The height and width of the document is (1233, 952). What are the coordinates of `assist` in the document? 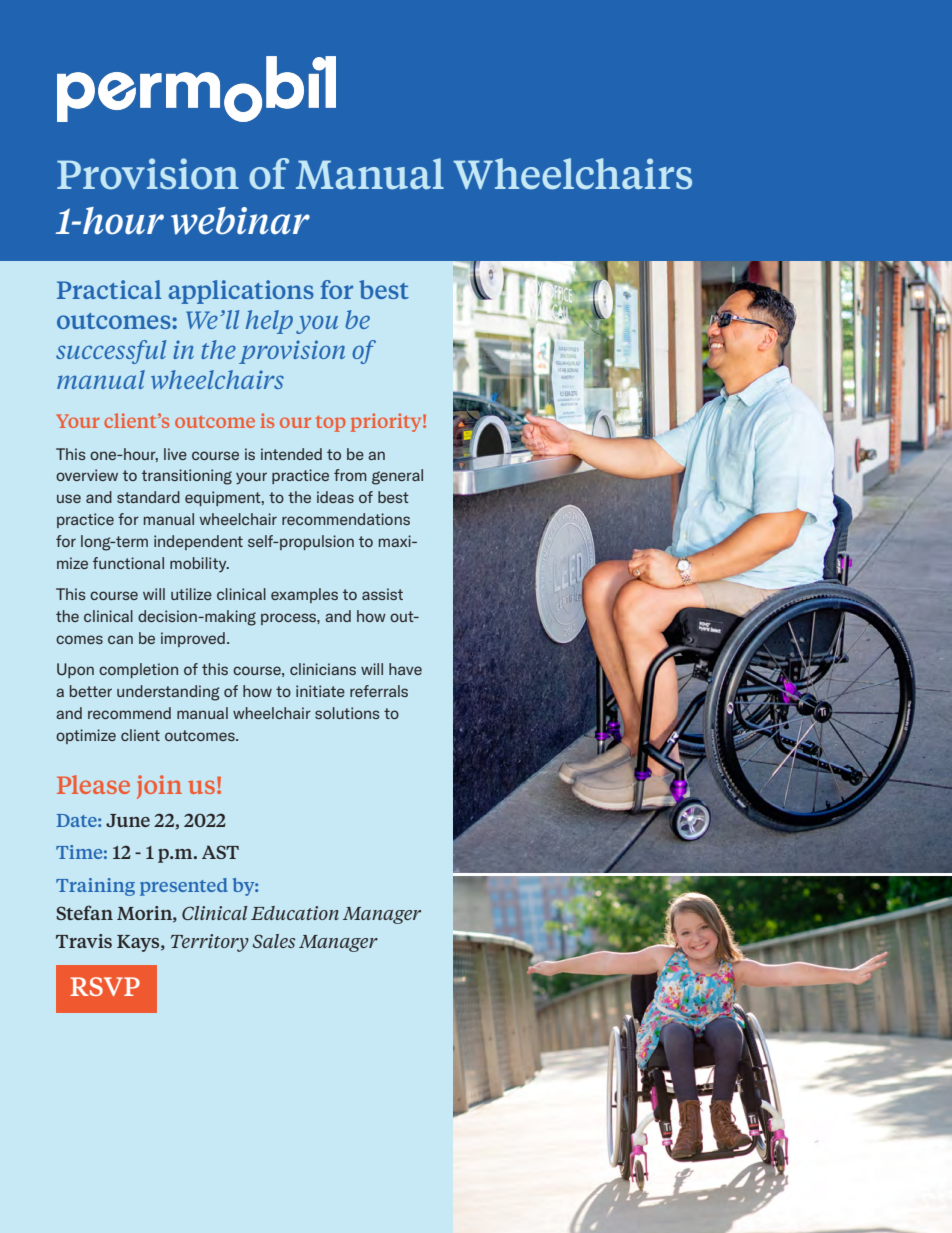 It's located at (382, 594).
